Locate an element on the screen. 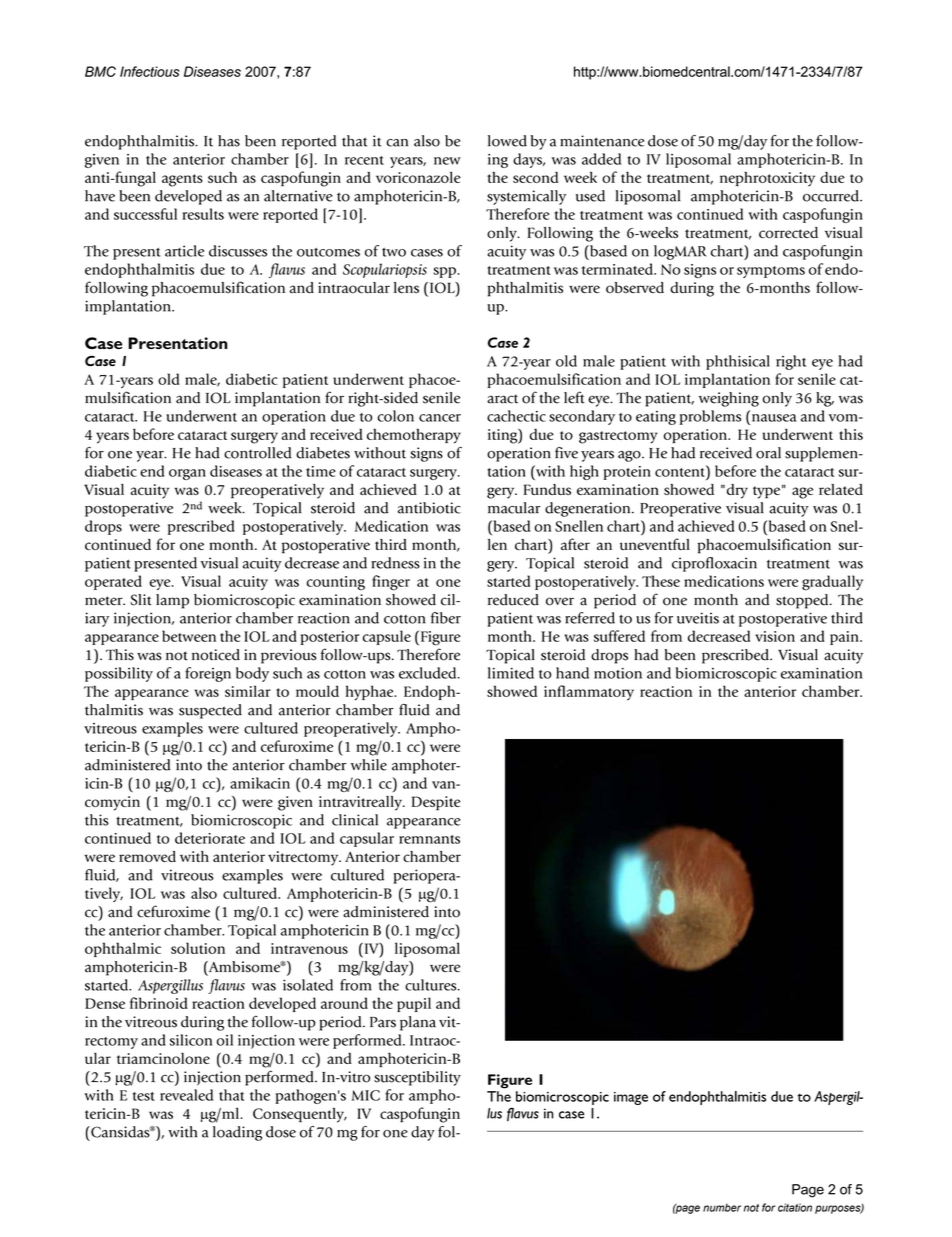  loading is located at coordinates (237, 1133).
